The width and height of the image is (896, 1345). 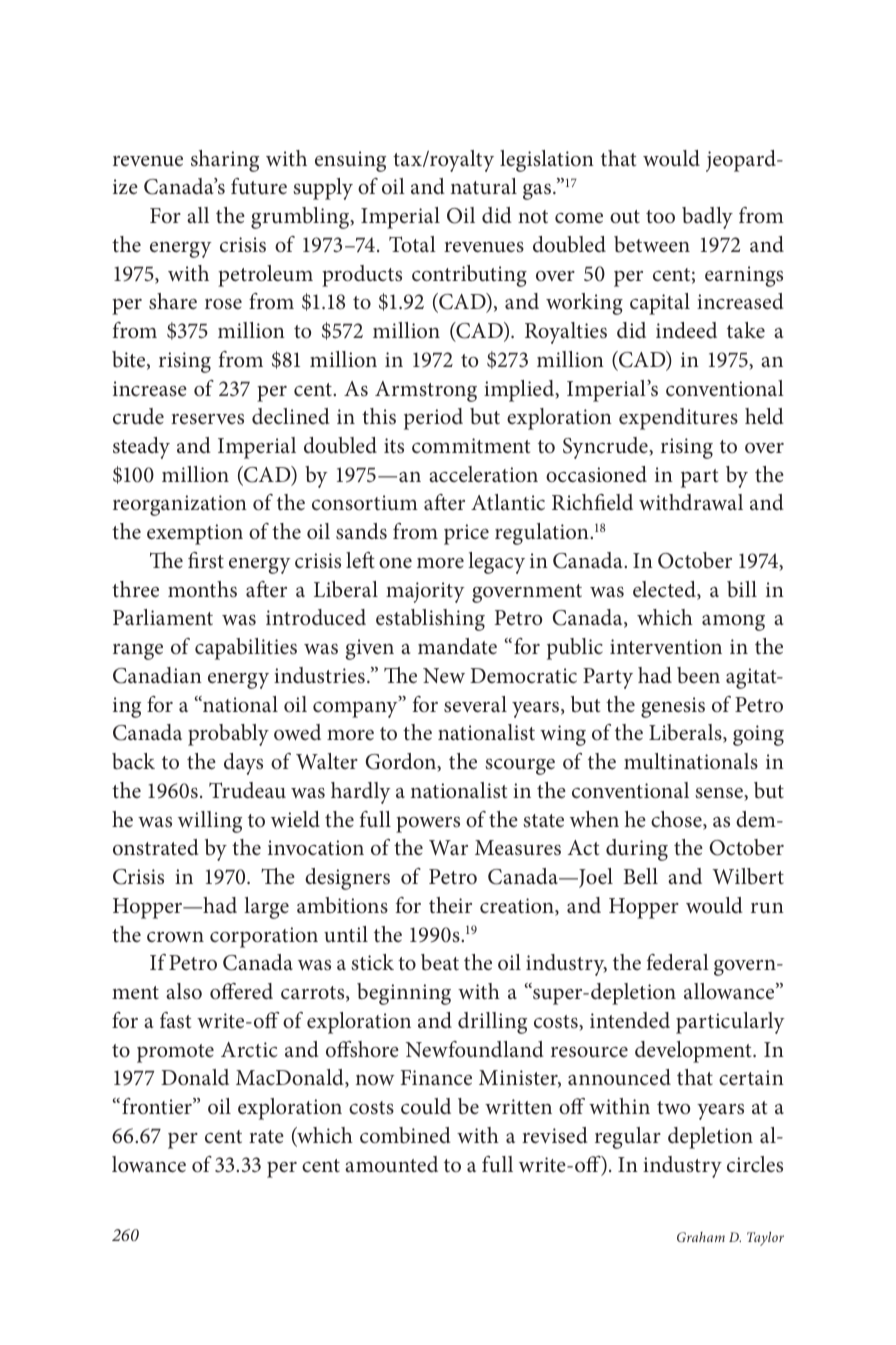 What do you see at coordinates (225, 161) in the image?
I see `sharing` at bounding box center [225, 161].
